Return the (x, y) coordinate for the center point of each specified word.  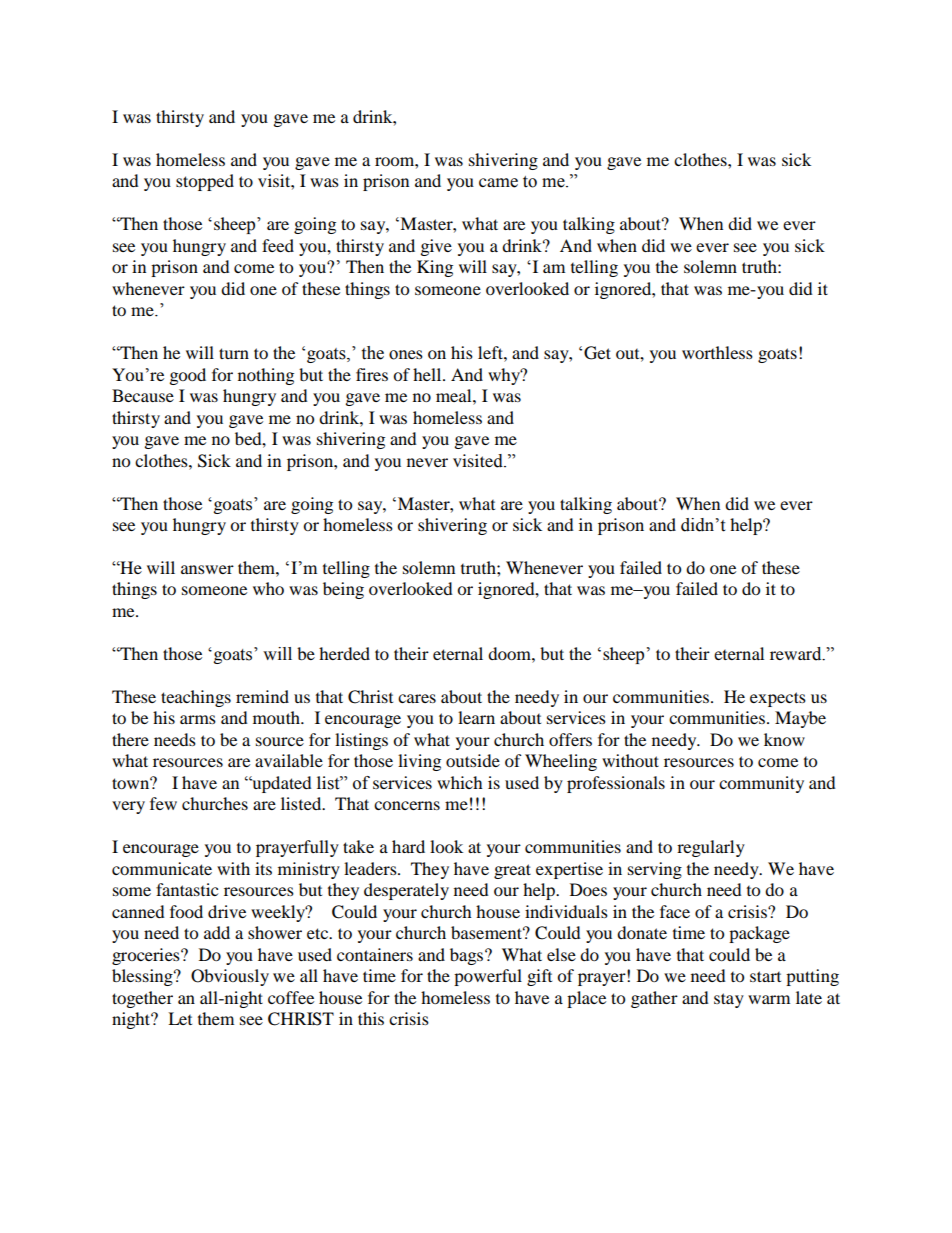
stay (729, 1000)
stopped (205, 182)
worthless (717, 352)
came (498, 183)
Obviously (230, 977)
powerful (488, 977)
